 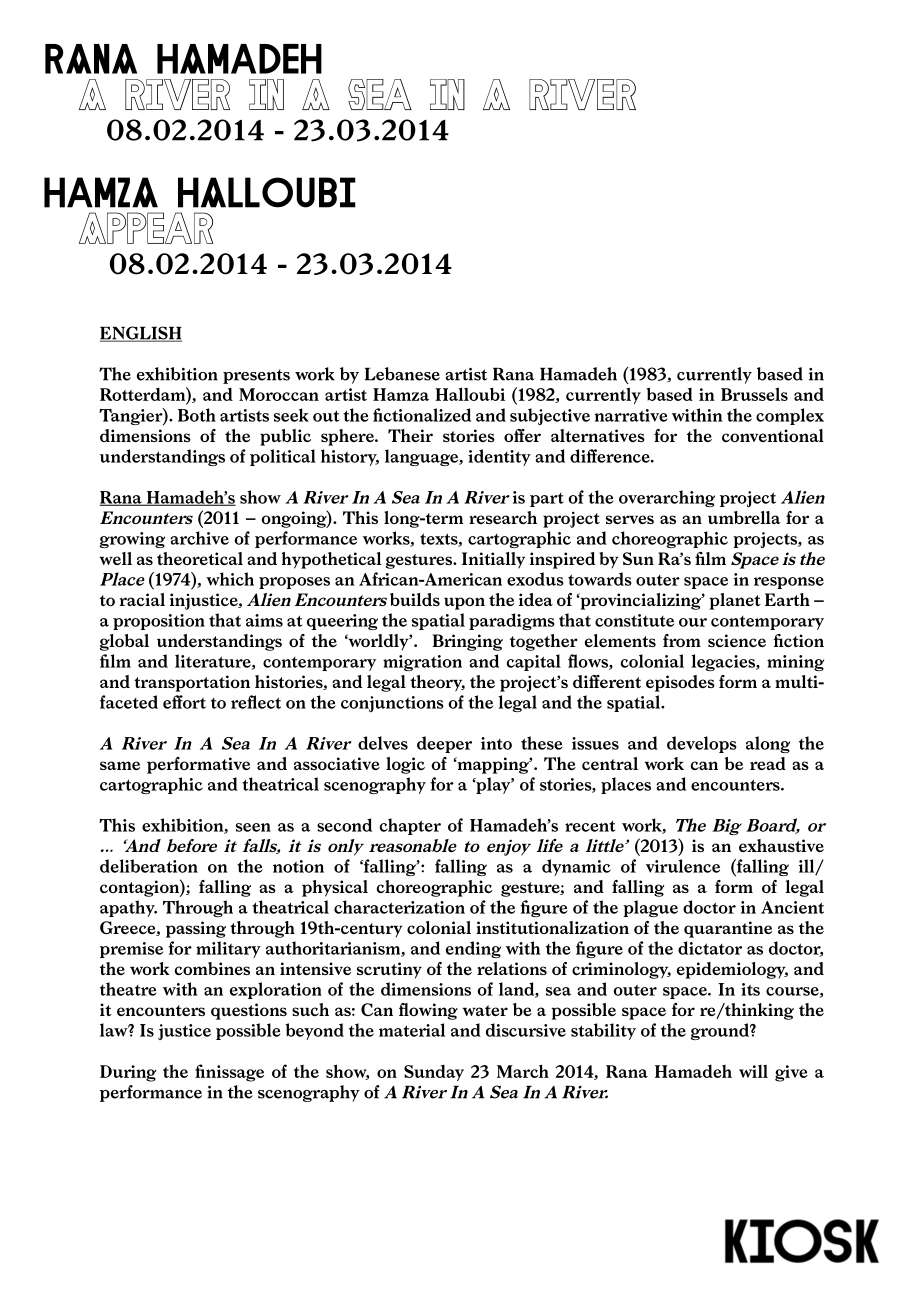 What do you see at coordinates (230, 579) in the page?
I see `which` at bounding box center [230, 579].
